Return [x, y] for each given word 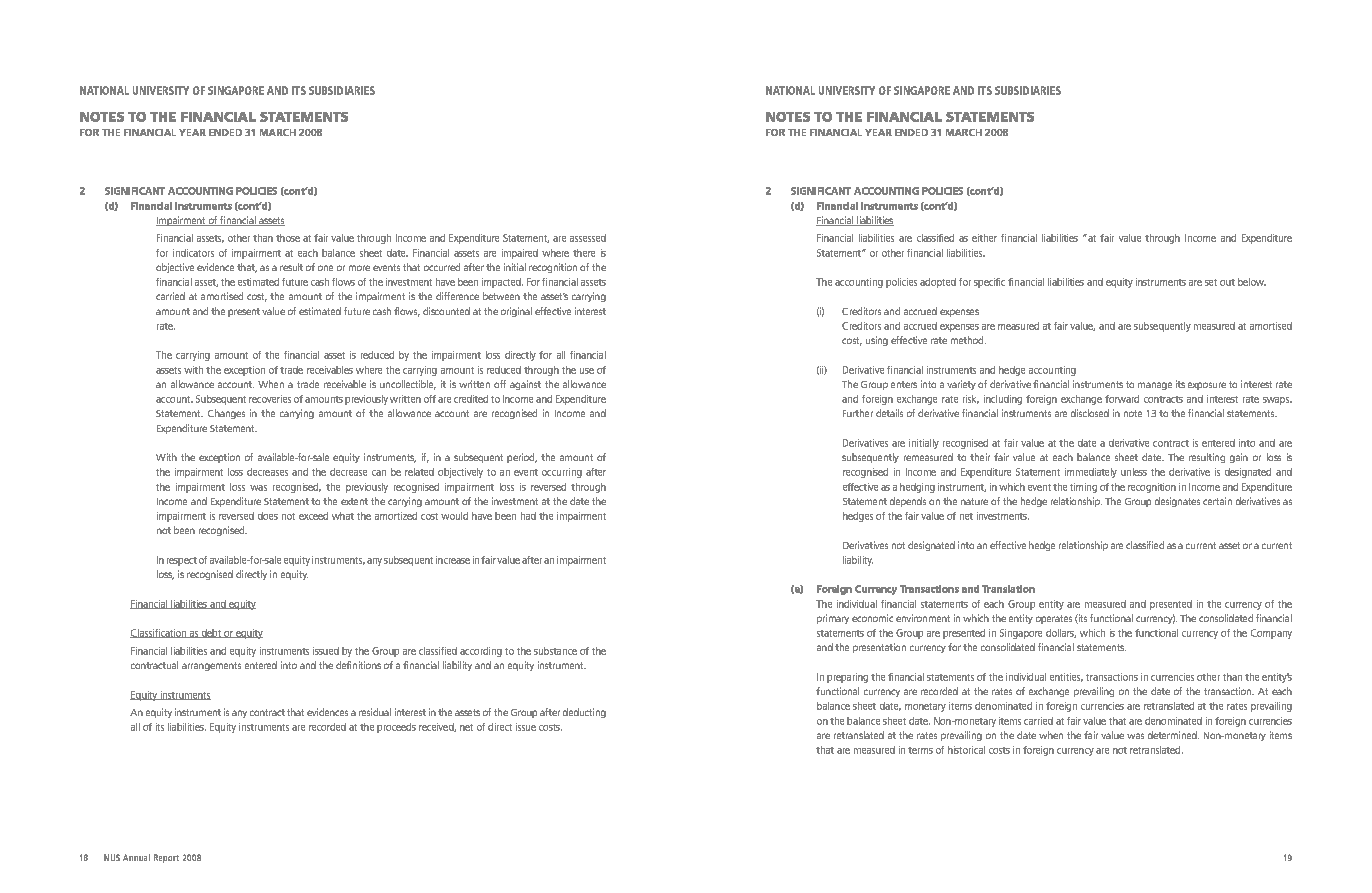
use [587, 371]
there [584, 253]
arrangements [211, 666]
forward [1122, 399]
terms [920, 750]
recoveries [270, 399]
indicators [193, 253]
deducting [584, 713]
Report [166, 858]
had [528, 516]
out [1227, 282]
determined [1173, 735]
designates [1177, 502]
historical [966, 750]
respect [182, 561]
